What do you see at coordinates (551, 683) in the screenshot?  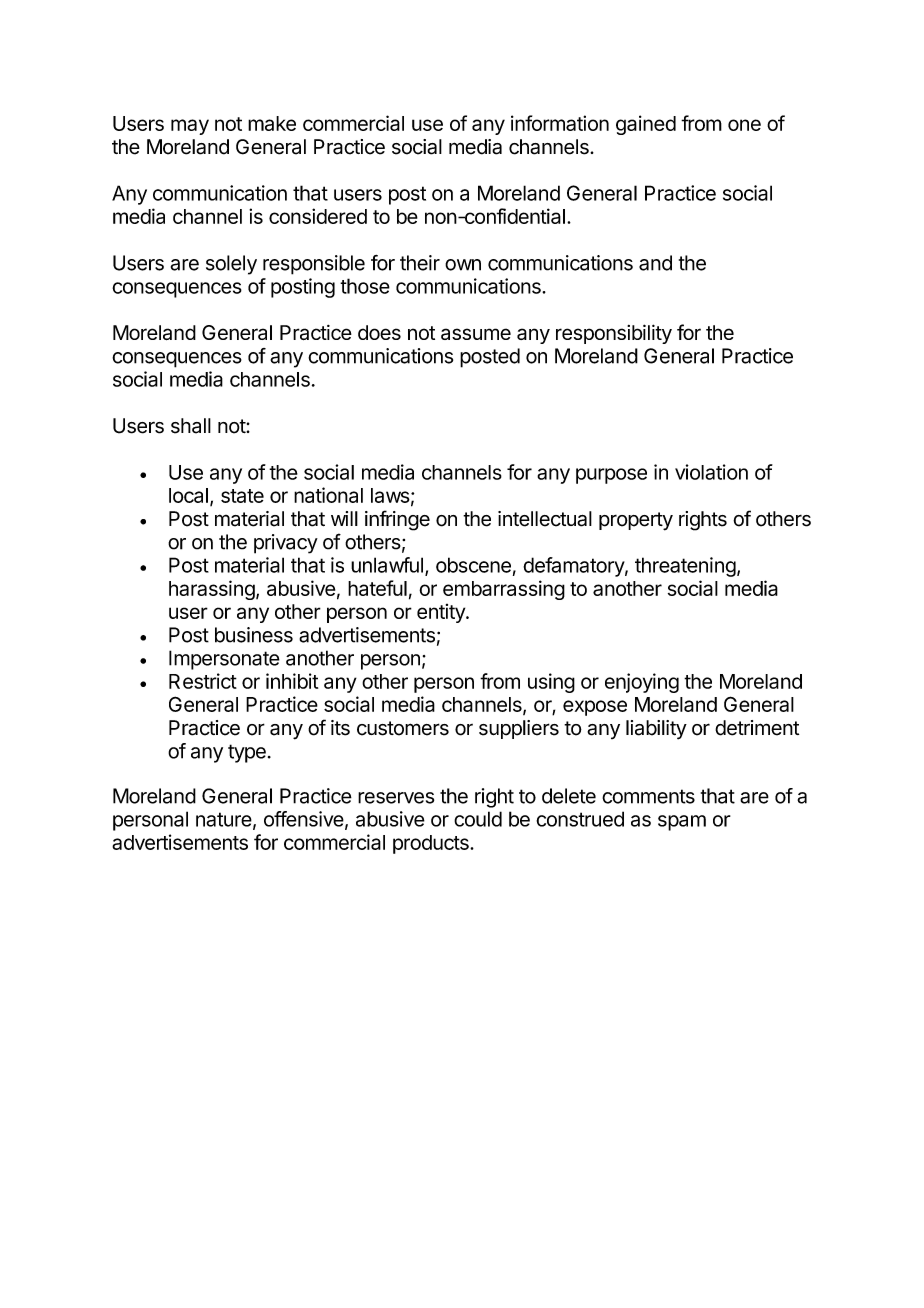 I see `using` at bounding box center [551, 683].
